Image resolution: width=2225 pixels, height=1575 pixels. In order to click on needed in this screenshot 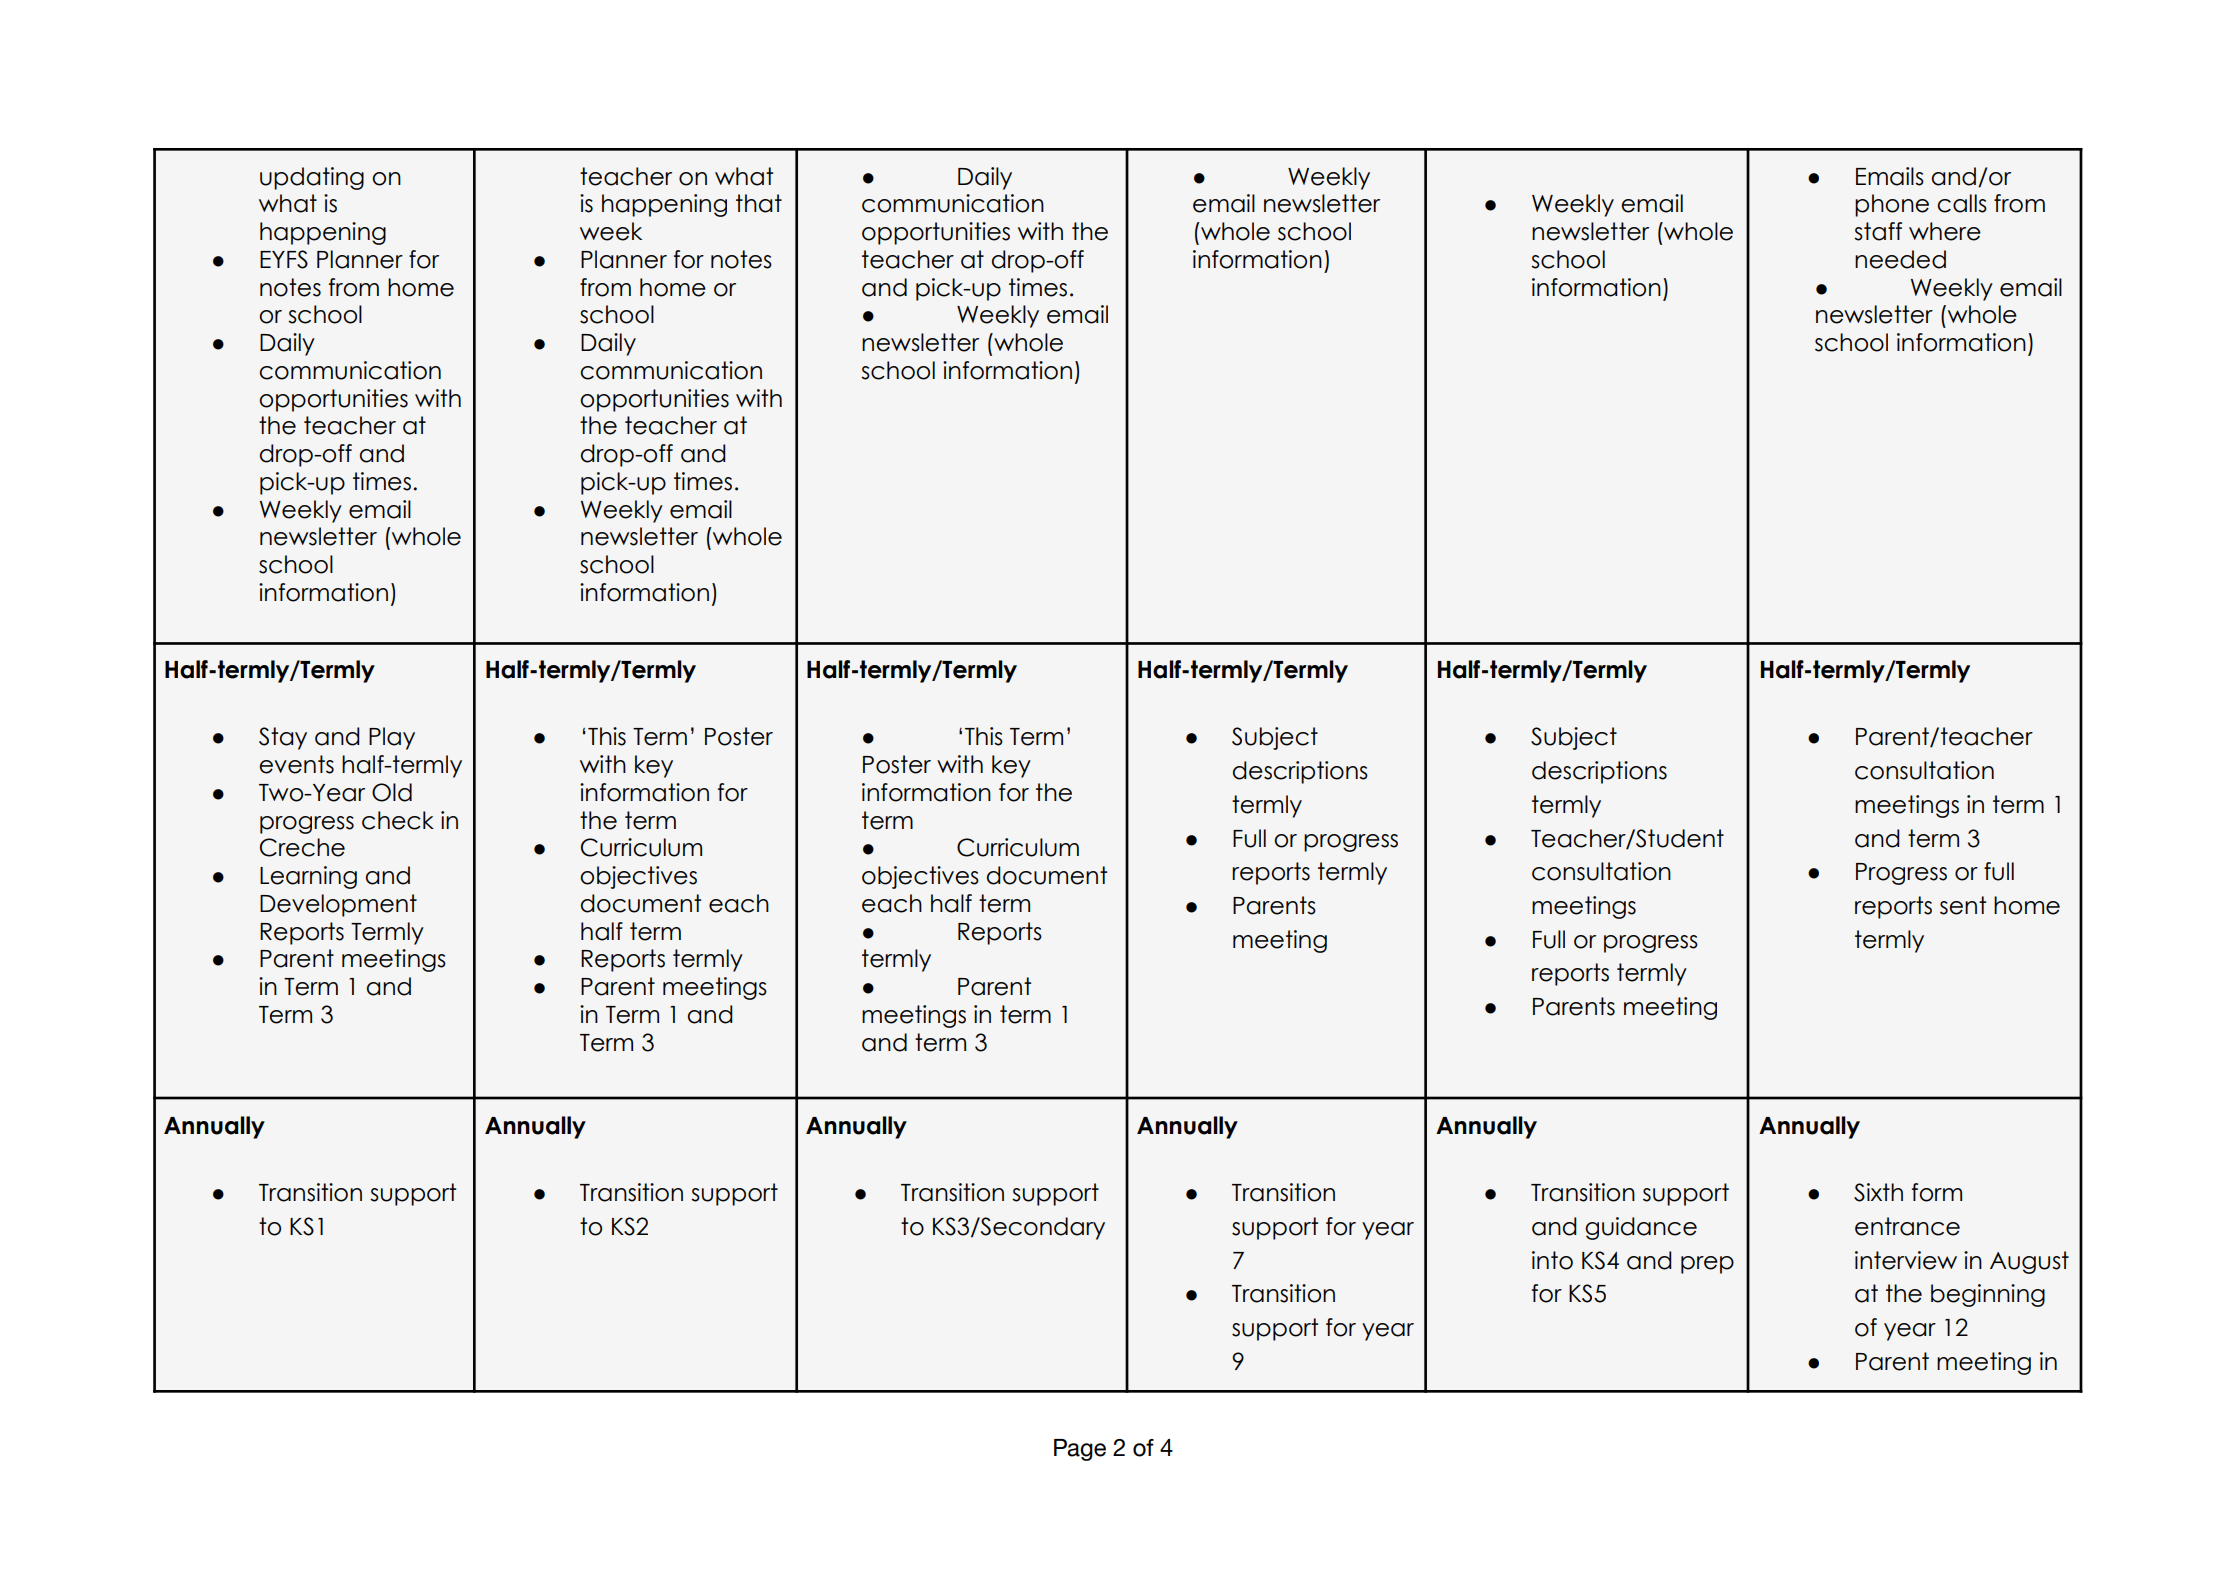, I will do `click(1900, 259)`.
